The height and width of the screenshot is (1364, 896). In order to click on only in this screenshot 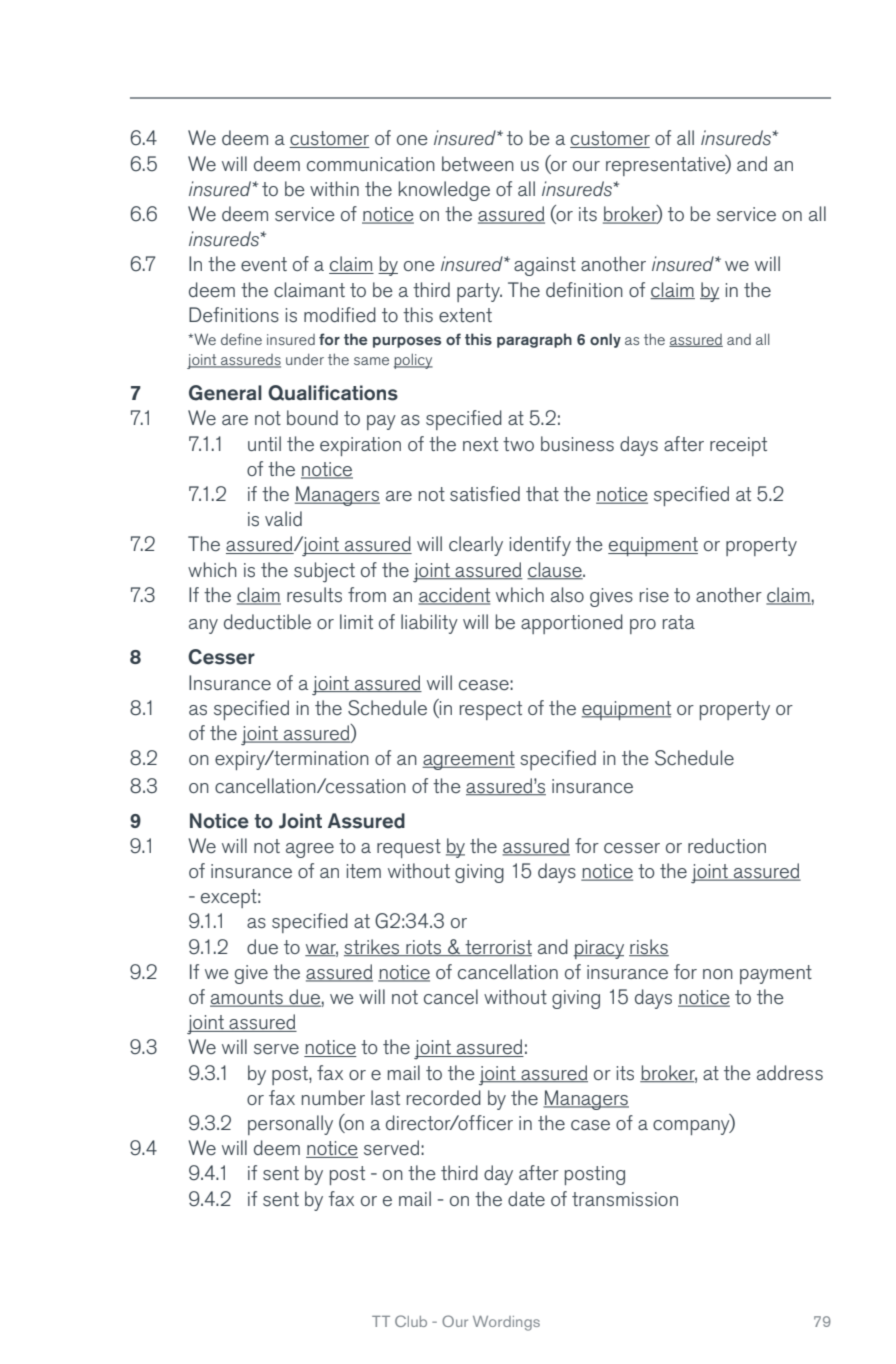, I will do `click(605, 340)`.
